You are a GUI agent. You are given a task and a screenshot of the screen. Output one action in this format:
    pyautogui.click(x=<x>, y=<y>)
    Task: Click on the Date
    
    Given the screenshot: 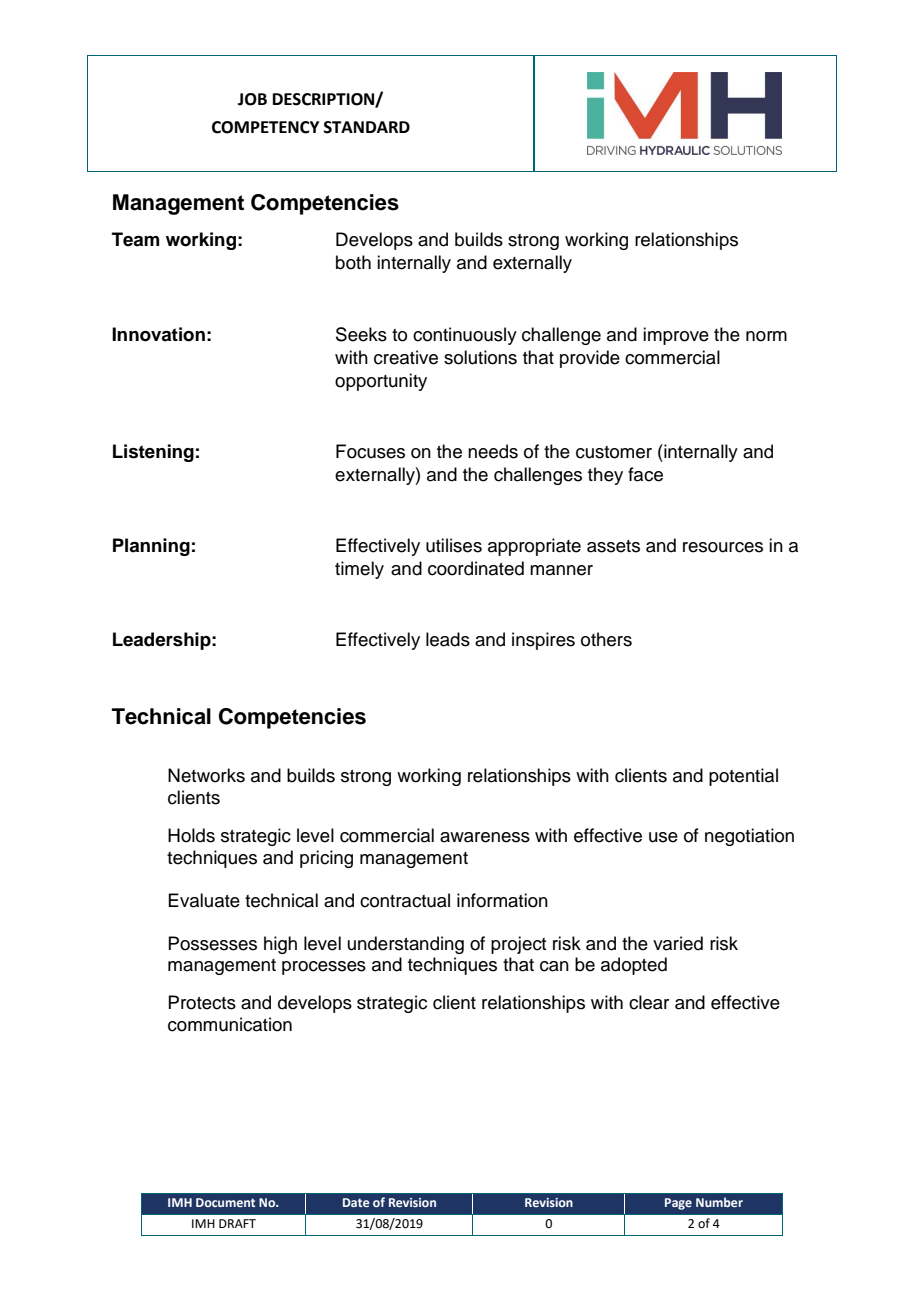 What is the action you would take?
    pyautogui.click(x=356, y=1202)
